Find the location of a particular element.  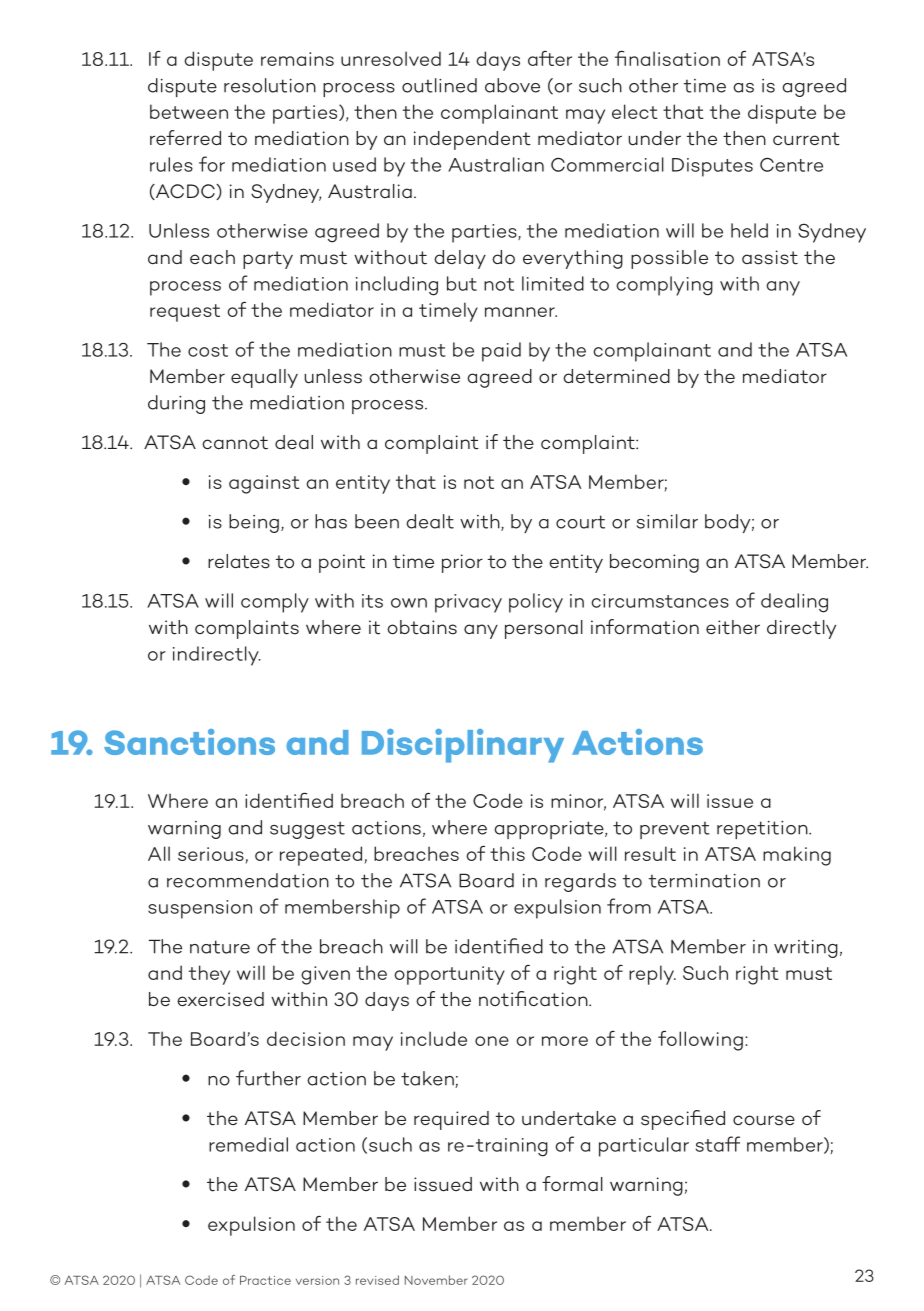

this is located at coordinates (507, 853).
